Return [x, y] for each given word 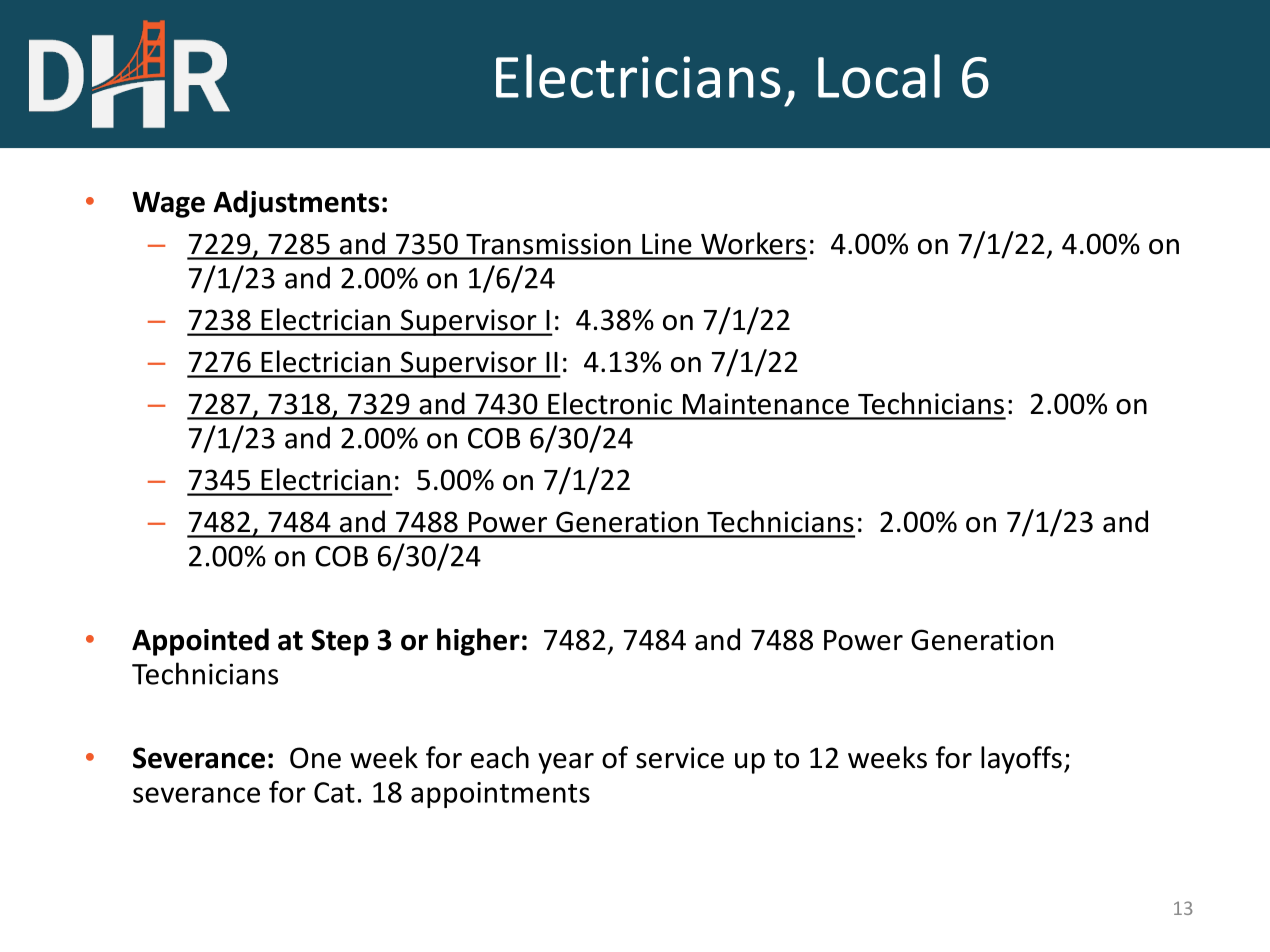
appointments [500, 795]
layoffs [1021, 760]
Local [879, 76]
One [315, 758]
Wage [168, 205]
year [566, 763]
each [500, 757]
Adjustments [296, 204]
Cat [334, 792]
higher [478, 642]
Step [340, 642]
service [680, 758]
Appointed [200, 642]
